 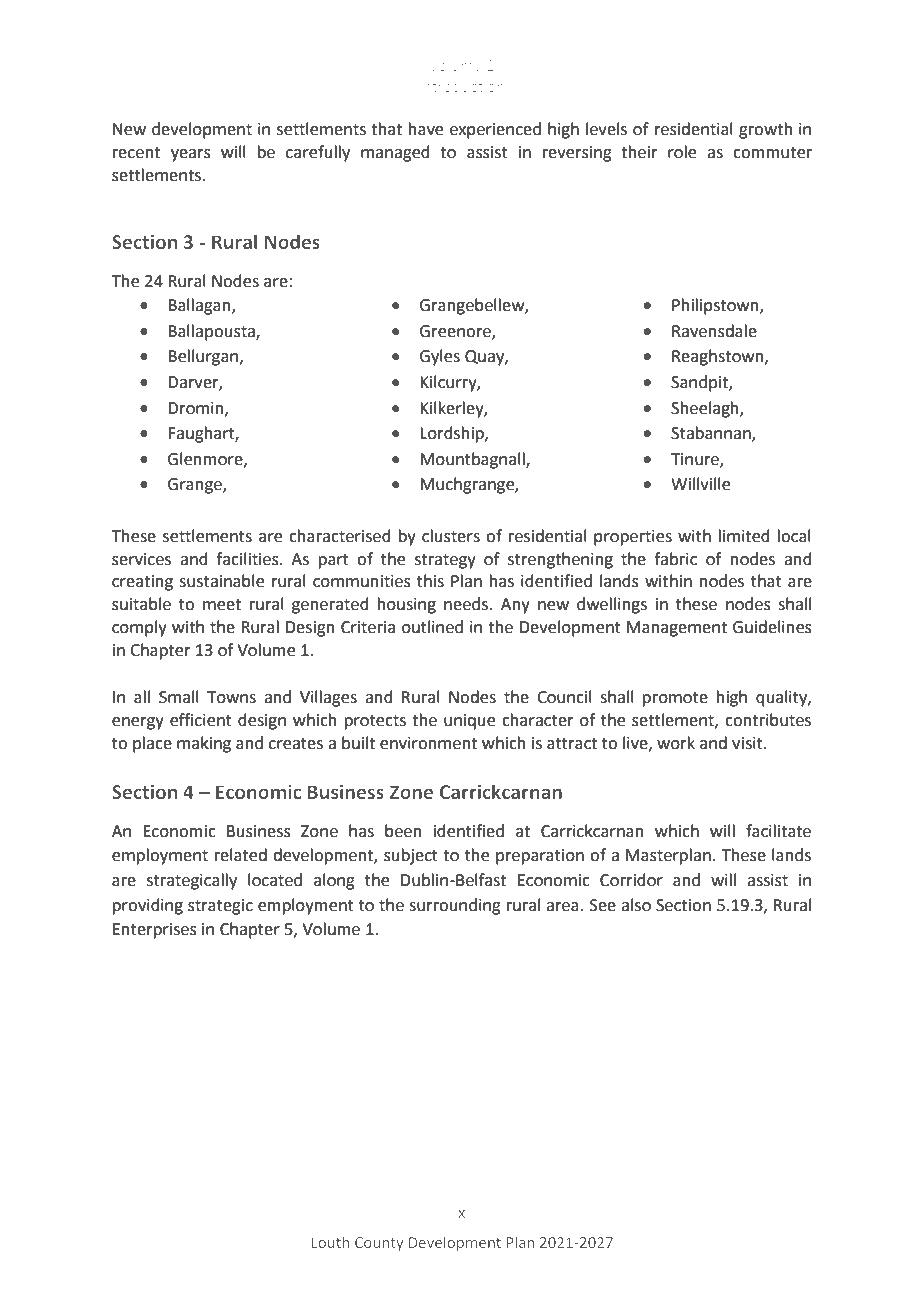 I want to click on surrounding, so click(x=455, y=906).
